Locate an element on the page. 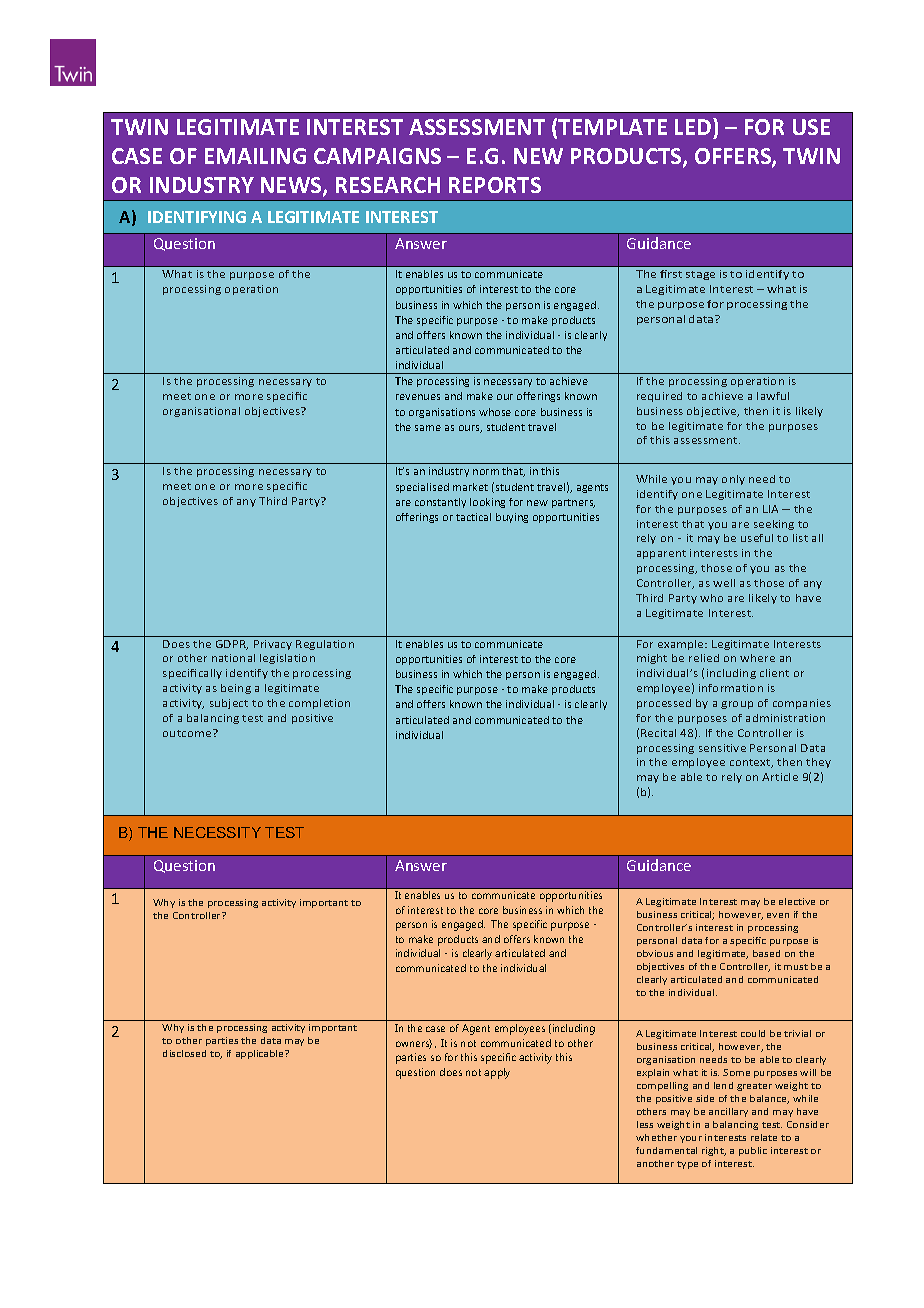  LED is located at coordinates (694, 126).
